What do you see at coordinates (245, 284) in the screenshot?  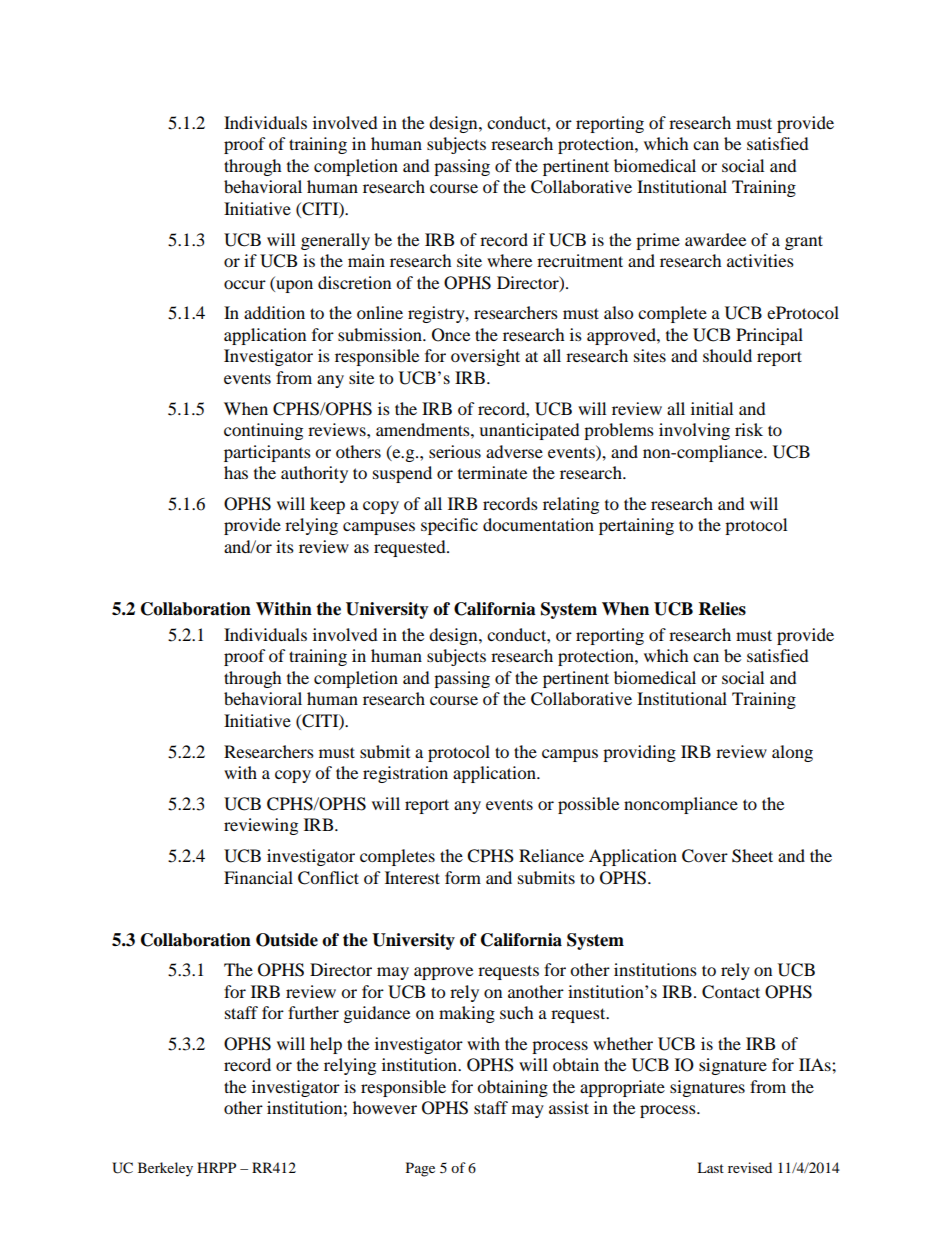 I see `occur` at bounding box center [245, 284].
